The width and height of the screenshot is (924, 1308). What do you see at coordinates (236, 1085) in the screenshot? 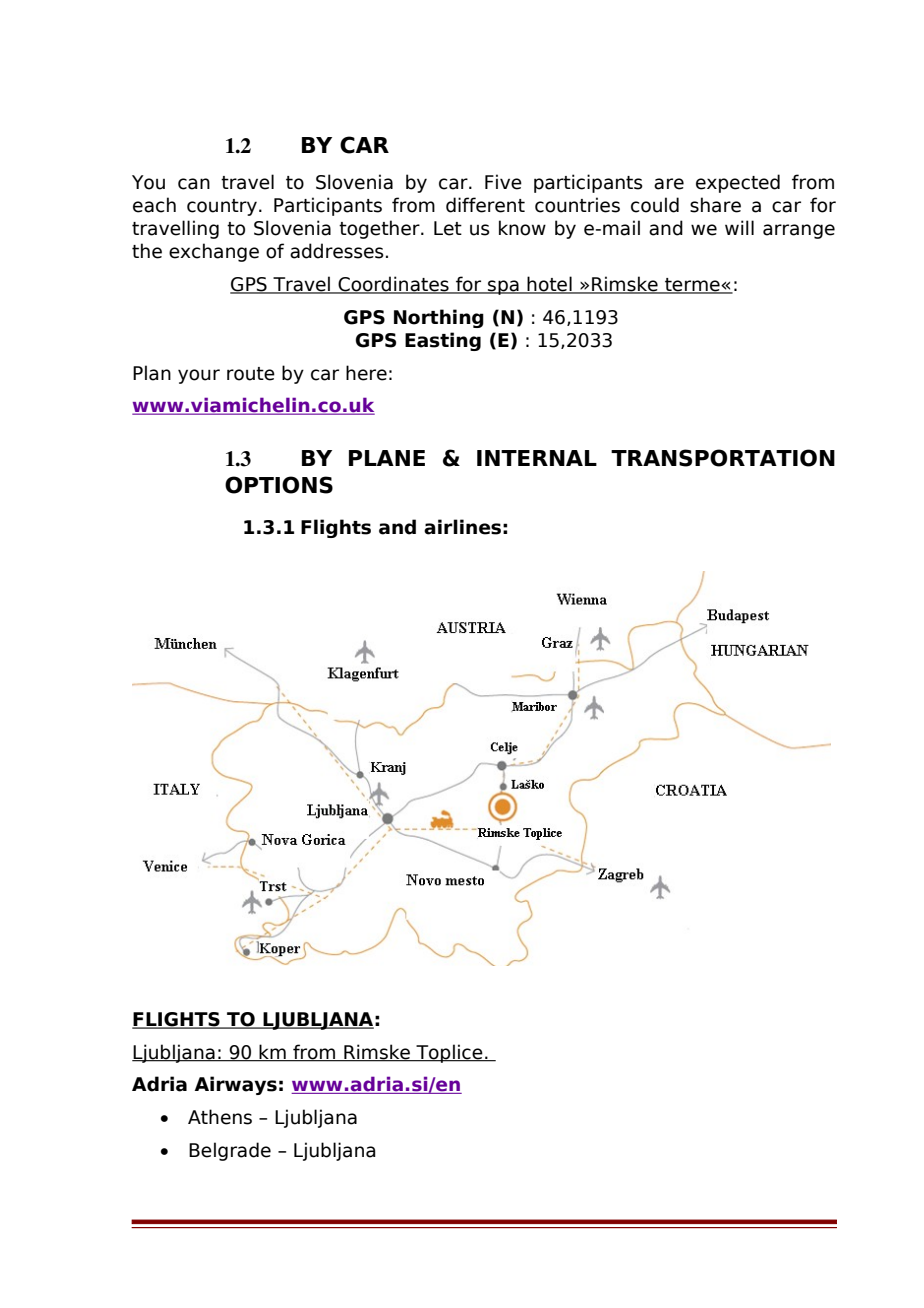
I see `Airways` at bounding box center [236, 1085].
